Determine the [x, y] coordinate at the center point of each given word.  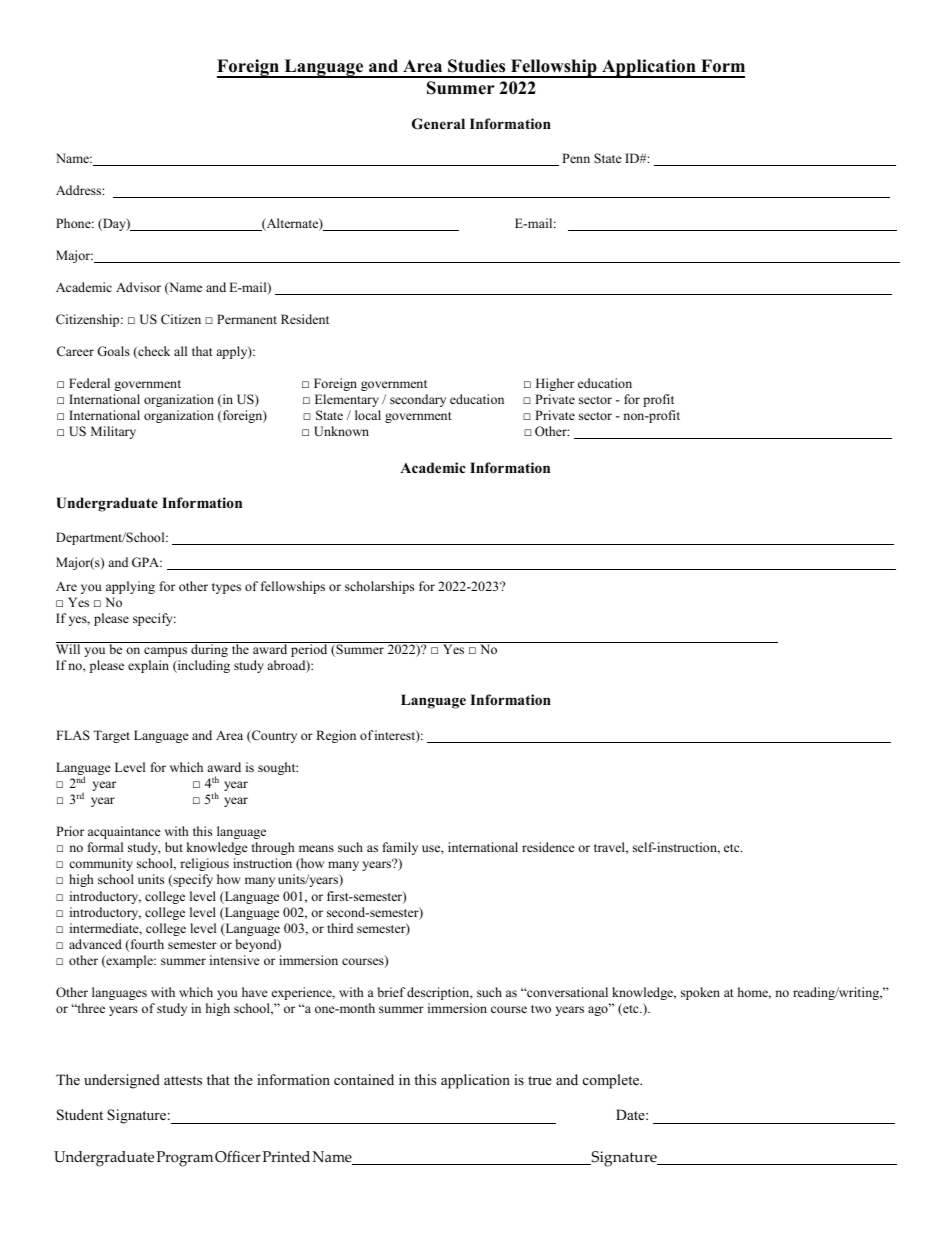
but [174, 847]
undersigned [122, 1081]
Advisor [138, 287]
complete [612, 1081]
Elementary [347, 400]
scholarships [379, 587]
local [368, 415]
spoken [700, 993]
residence [548, 847]
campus [165, 652]
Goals [113, 351]
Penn [576, 158]
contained [364, 1079]
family [400, 848]
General [438, 124]
